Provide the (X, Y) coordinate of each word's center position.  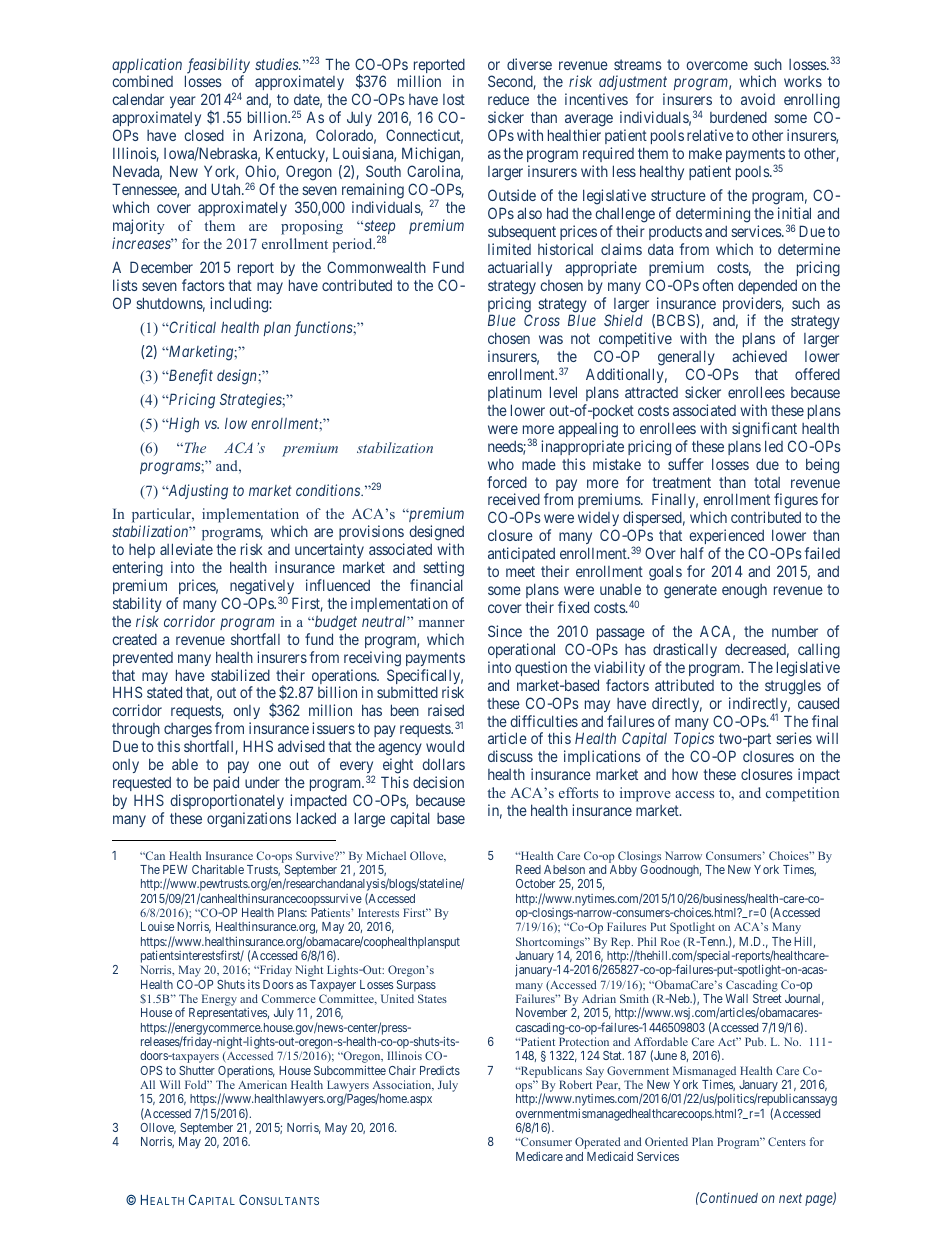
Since (505, 631)
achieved (759, 356)
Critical (192, 327)
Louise (157, 926)
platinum (514, 393)
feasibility (217, 67)
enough (744, 591)
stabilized (240, 675)
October (535, 883)
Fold (197, 1084)
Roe (670, 941)
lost (454, 99)
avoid (758, 99)
